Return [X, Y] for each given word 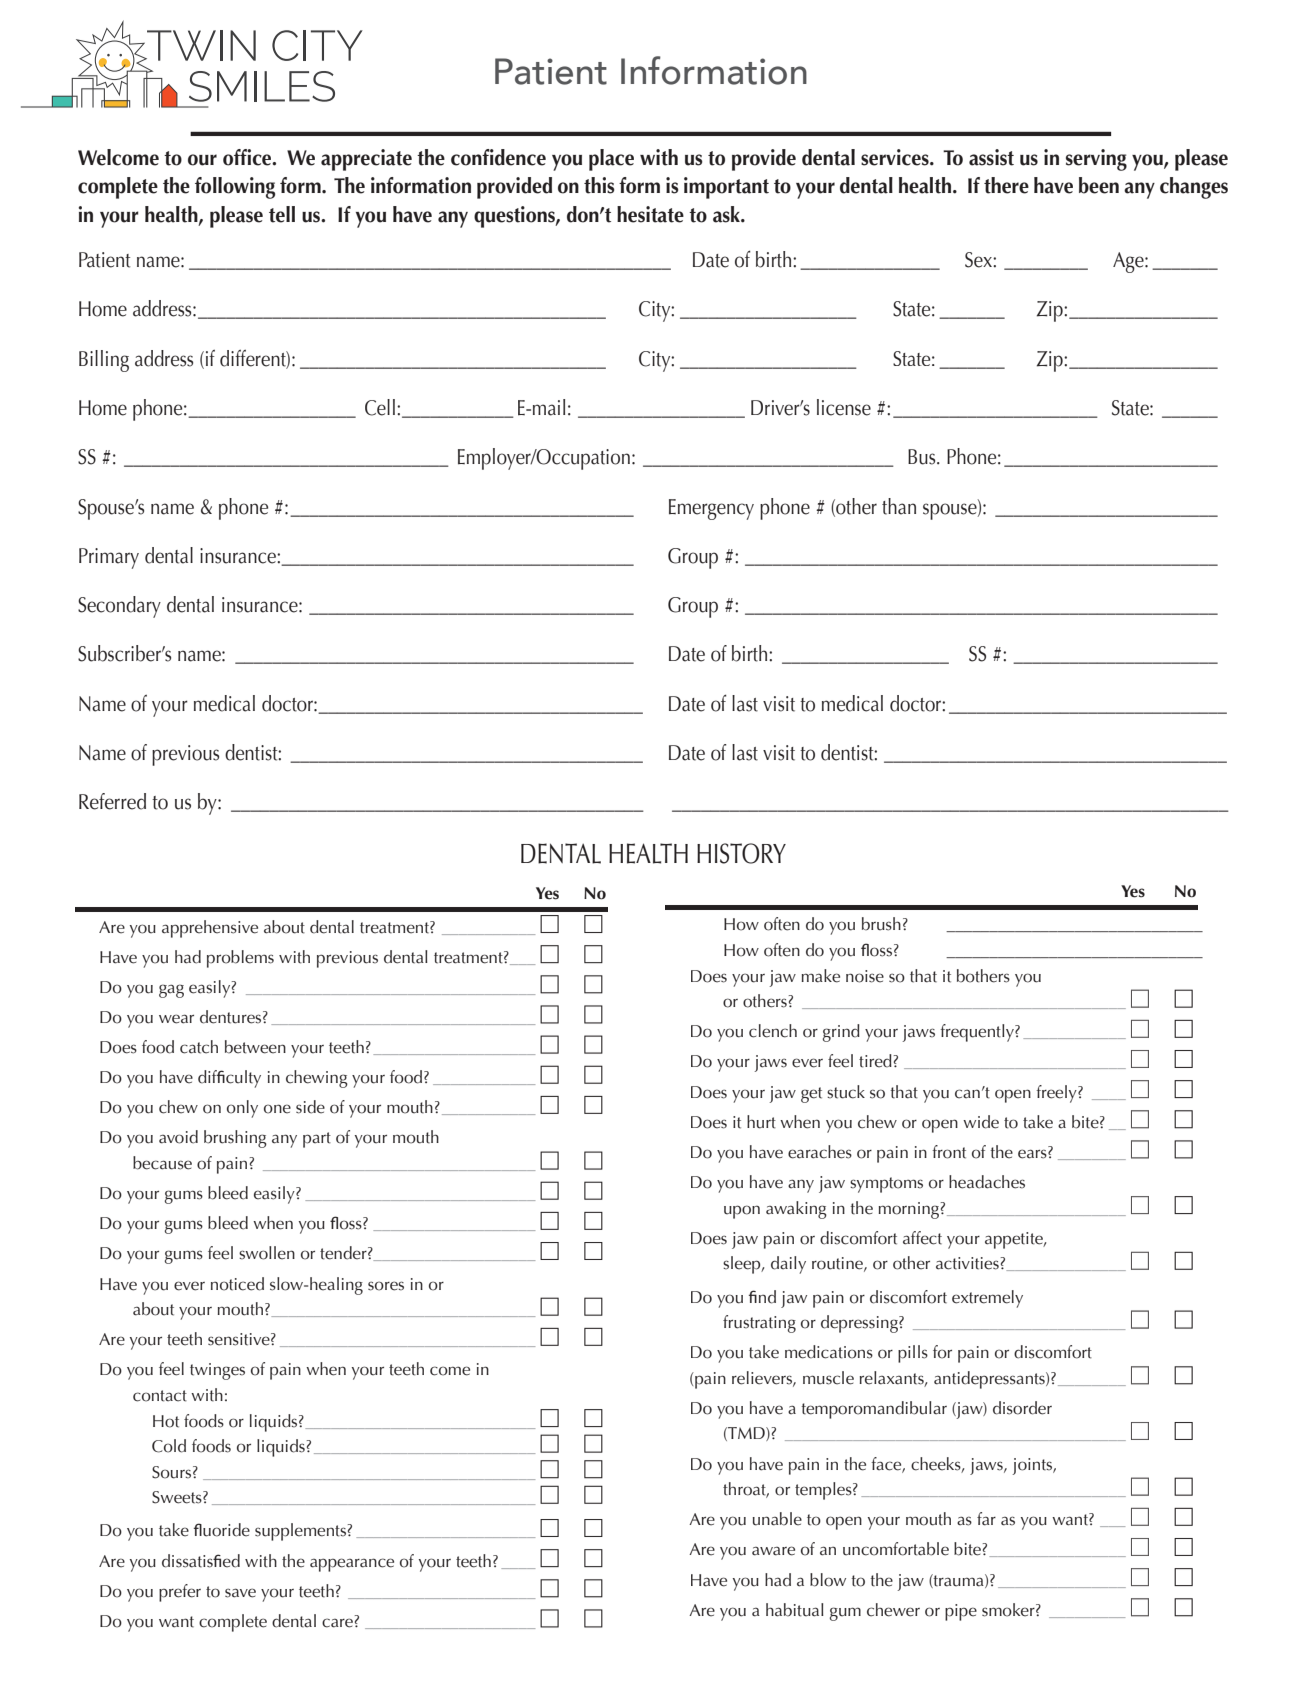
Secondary [119, 607]
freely [1057, 1094]
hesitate [650, 214]
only [242, 1109]
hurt [761, 1122]
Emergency [711, 509]
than [899, 506]
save [240, 1593]
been [1099, 185]
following [235, 188]
